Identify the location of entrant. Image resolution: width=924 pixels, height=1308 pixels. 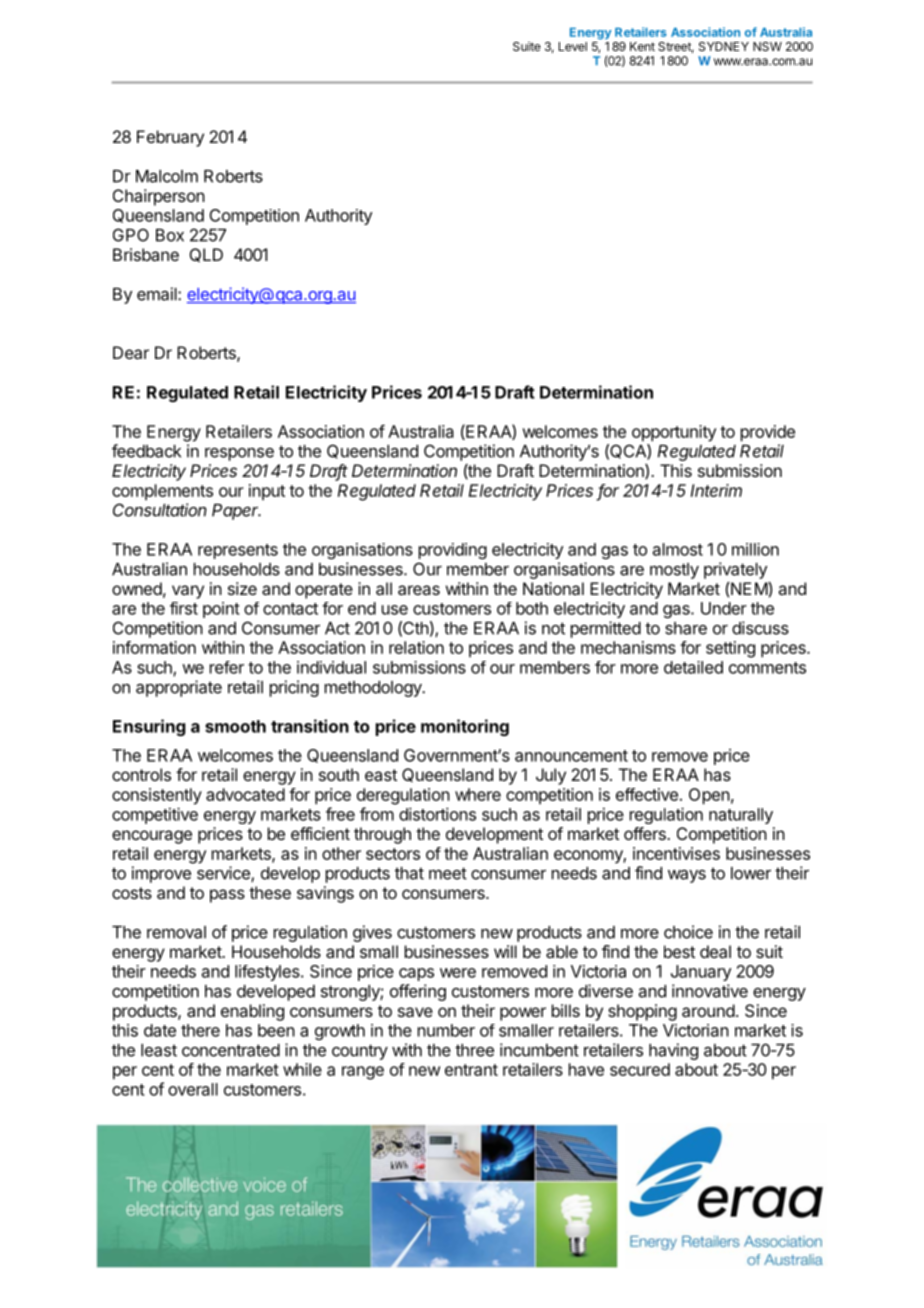
(471, 1070).
